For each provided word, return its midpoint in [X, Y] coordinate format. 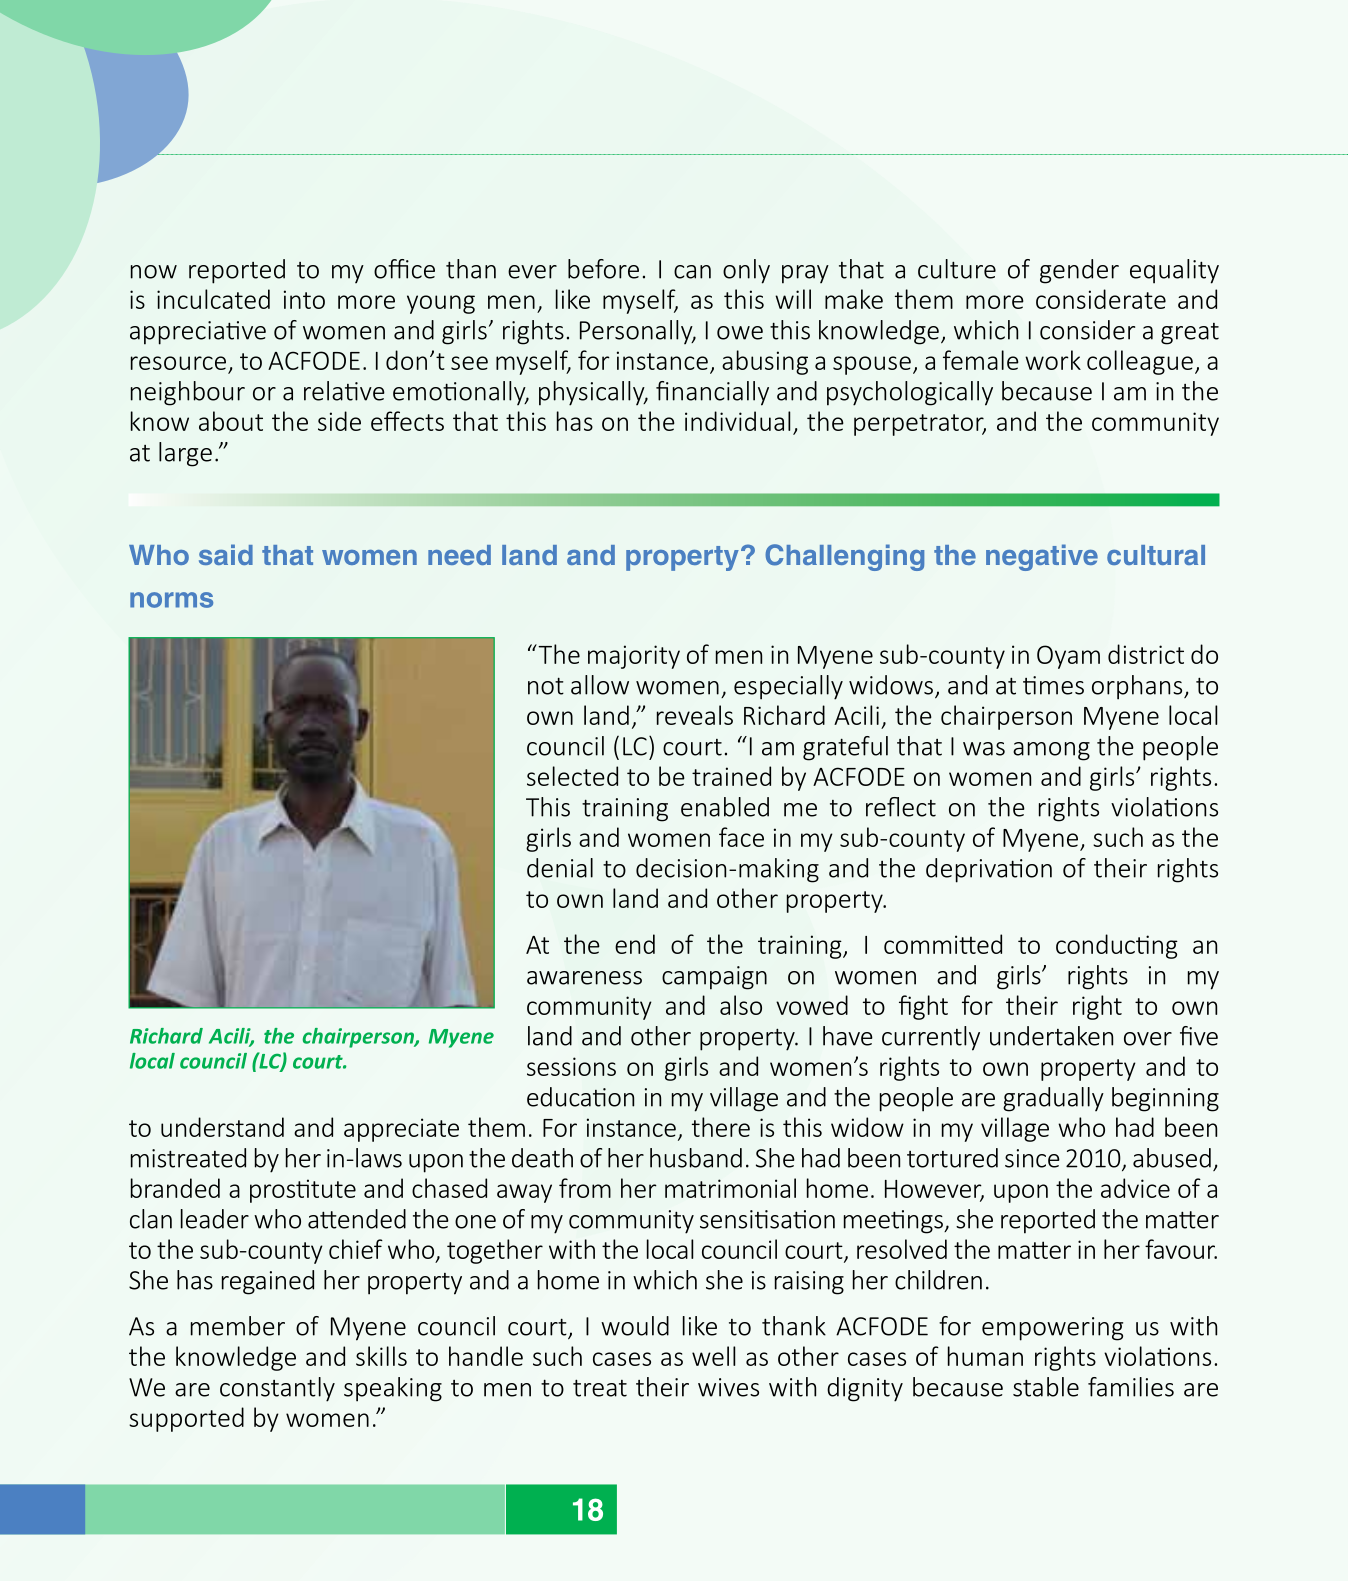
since [1032, 1158]
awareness [584, 978]
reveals [695, 715]
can [692, 272]
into [304, 299]
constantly [277, 1389]
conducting [1117, 946]
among [1051, 751]
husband [696, 1158]
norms [171, 600]
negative [1042, 557]
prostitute [303, 1191]
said [226, 554]
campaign [714, 978]
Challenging [844, 557]
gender [1079, 271]
